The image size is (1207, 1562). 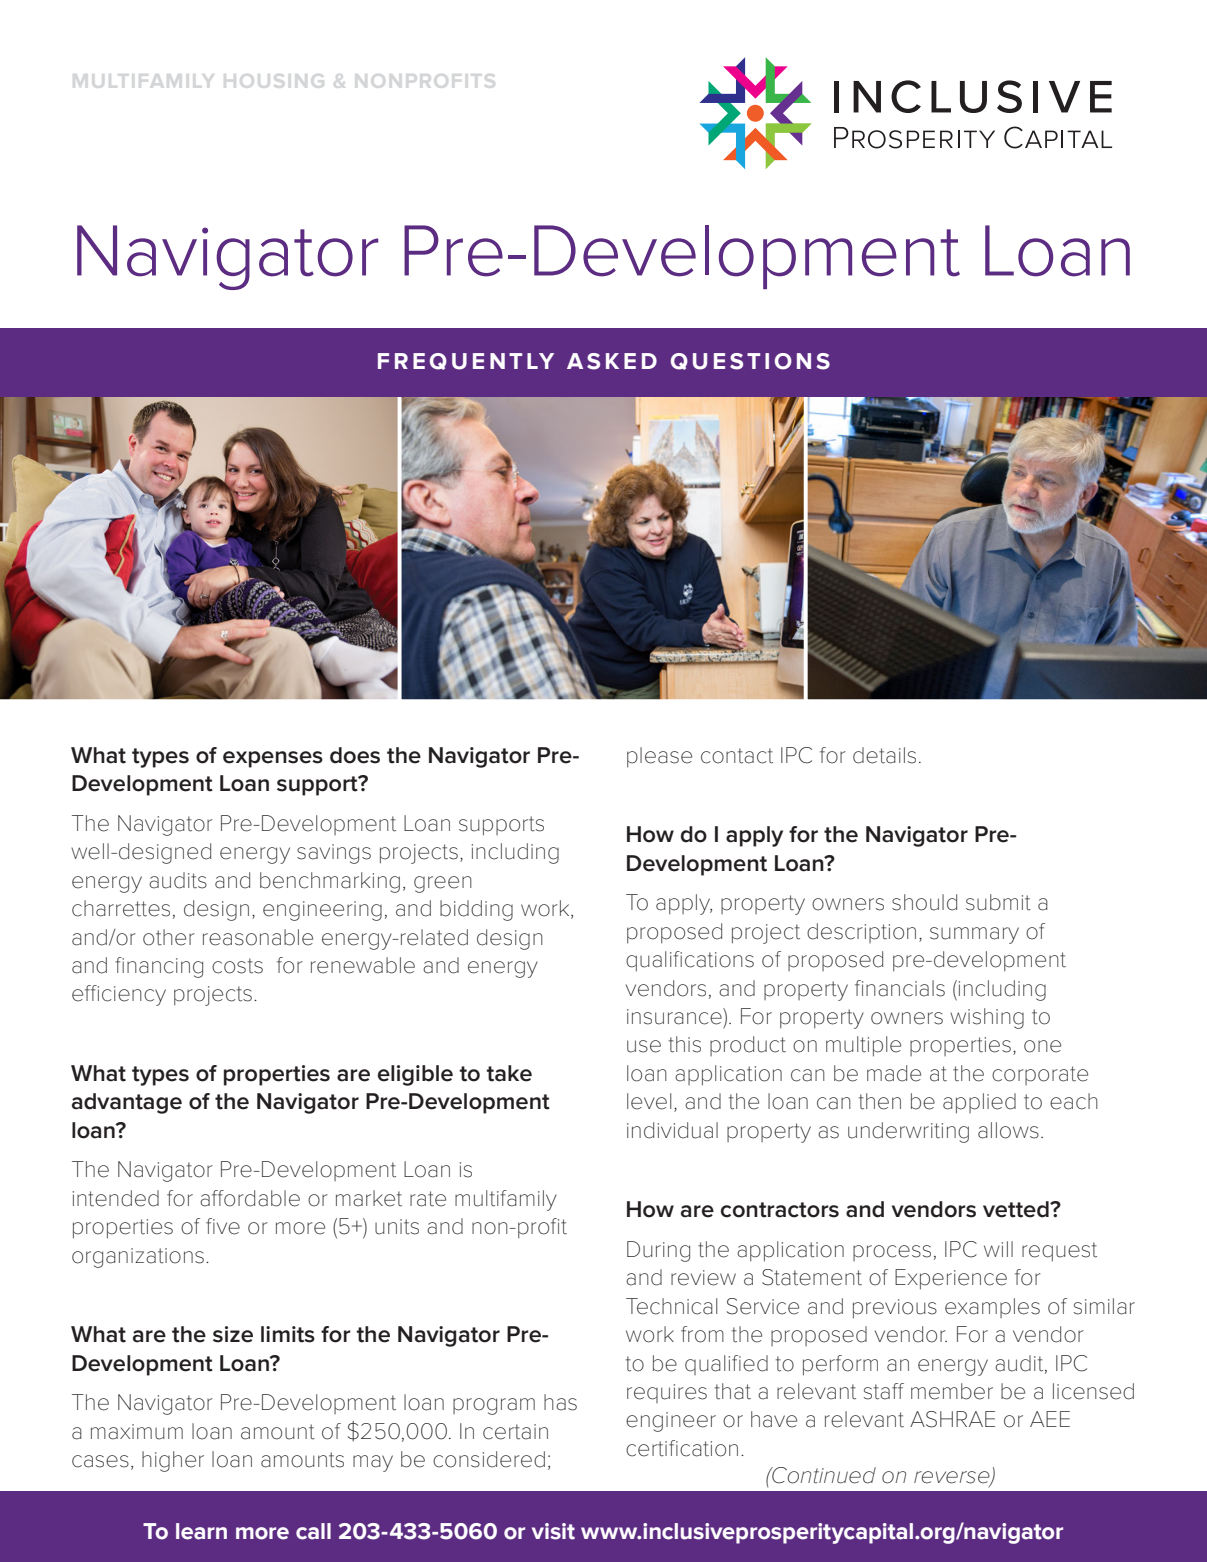 What do you see at coordinates (675, 1016) in the page?
I see `insurance` at bounding box center [675, 1016].
